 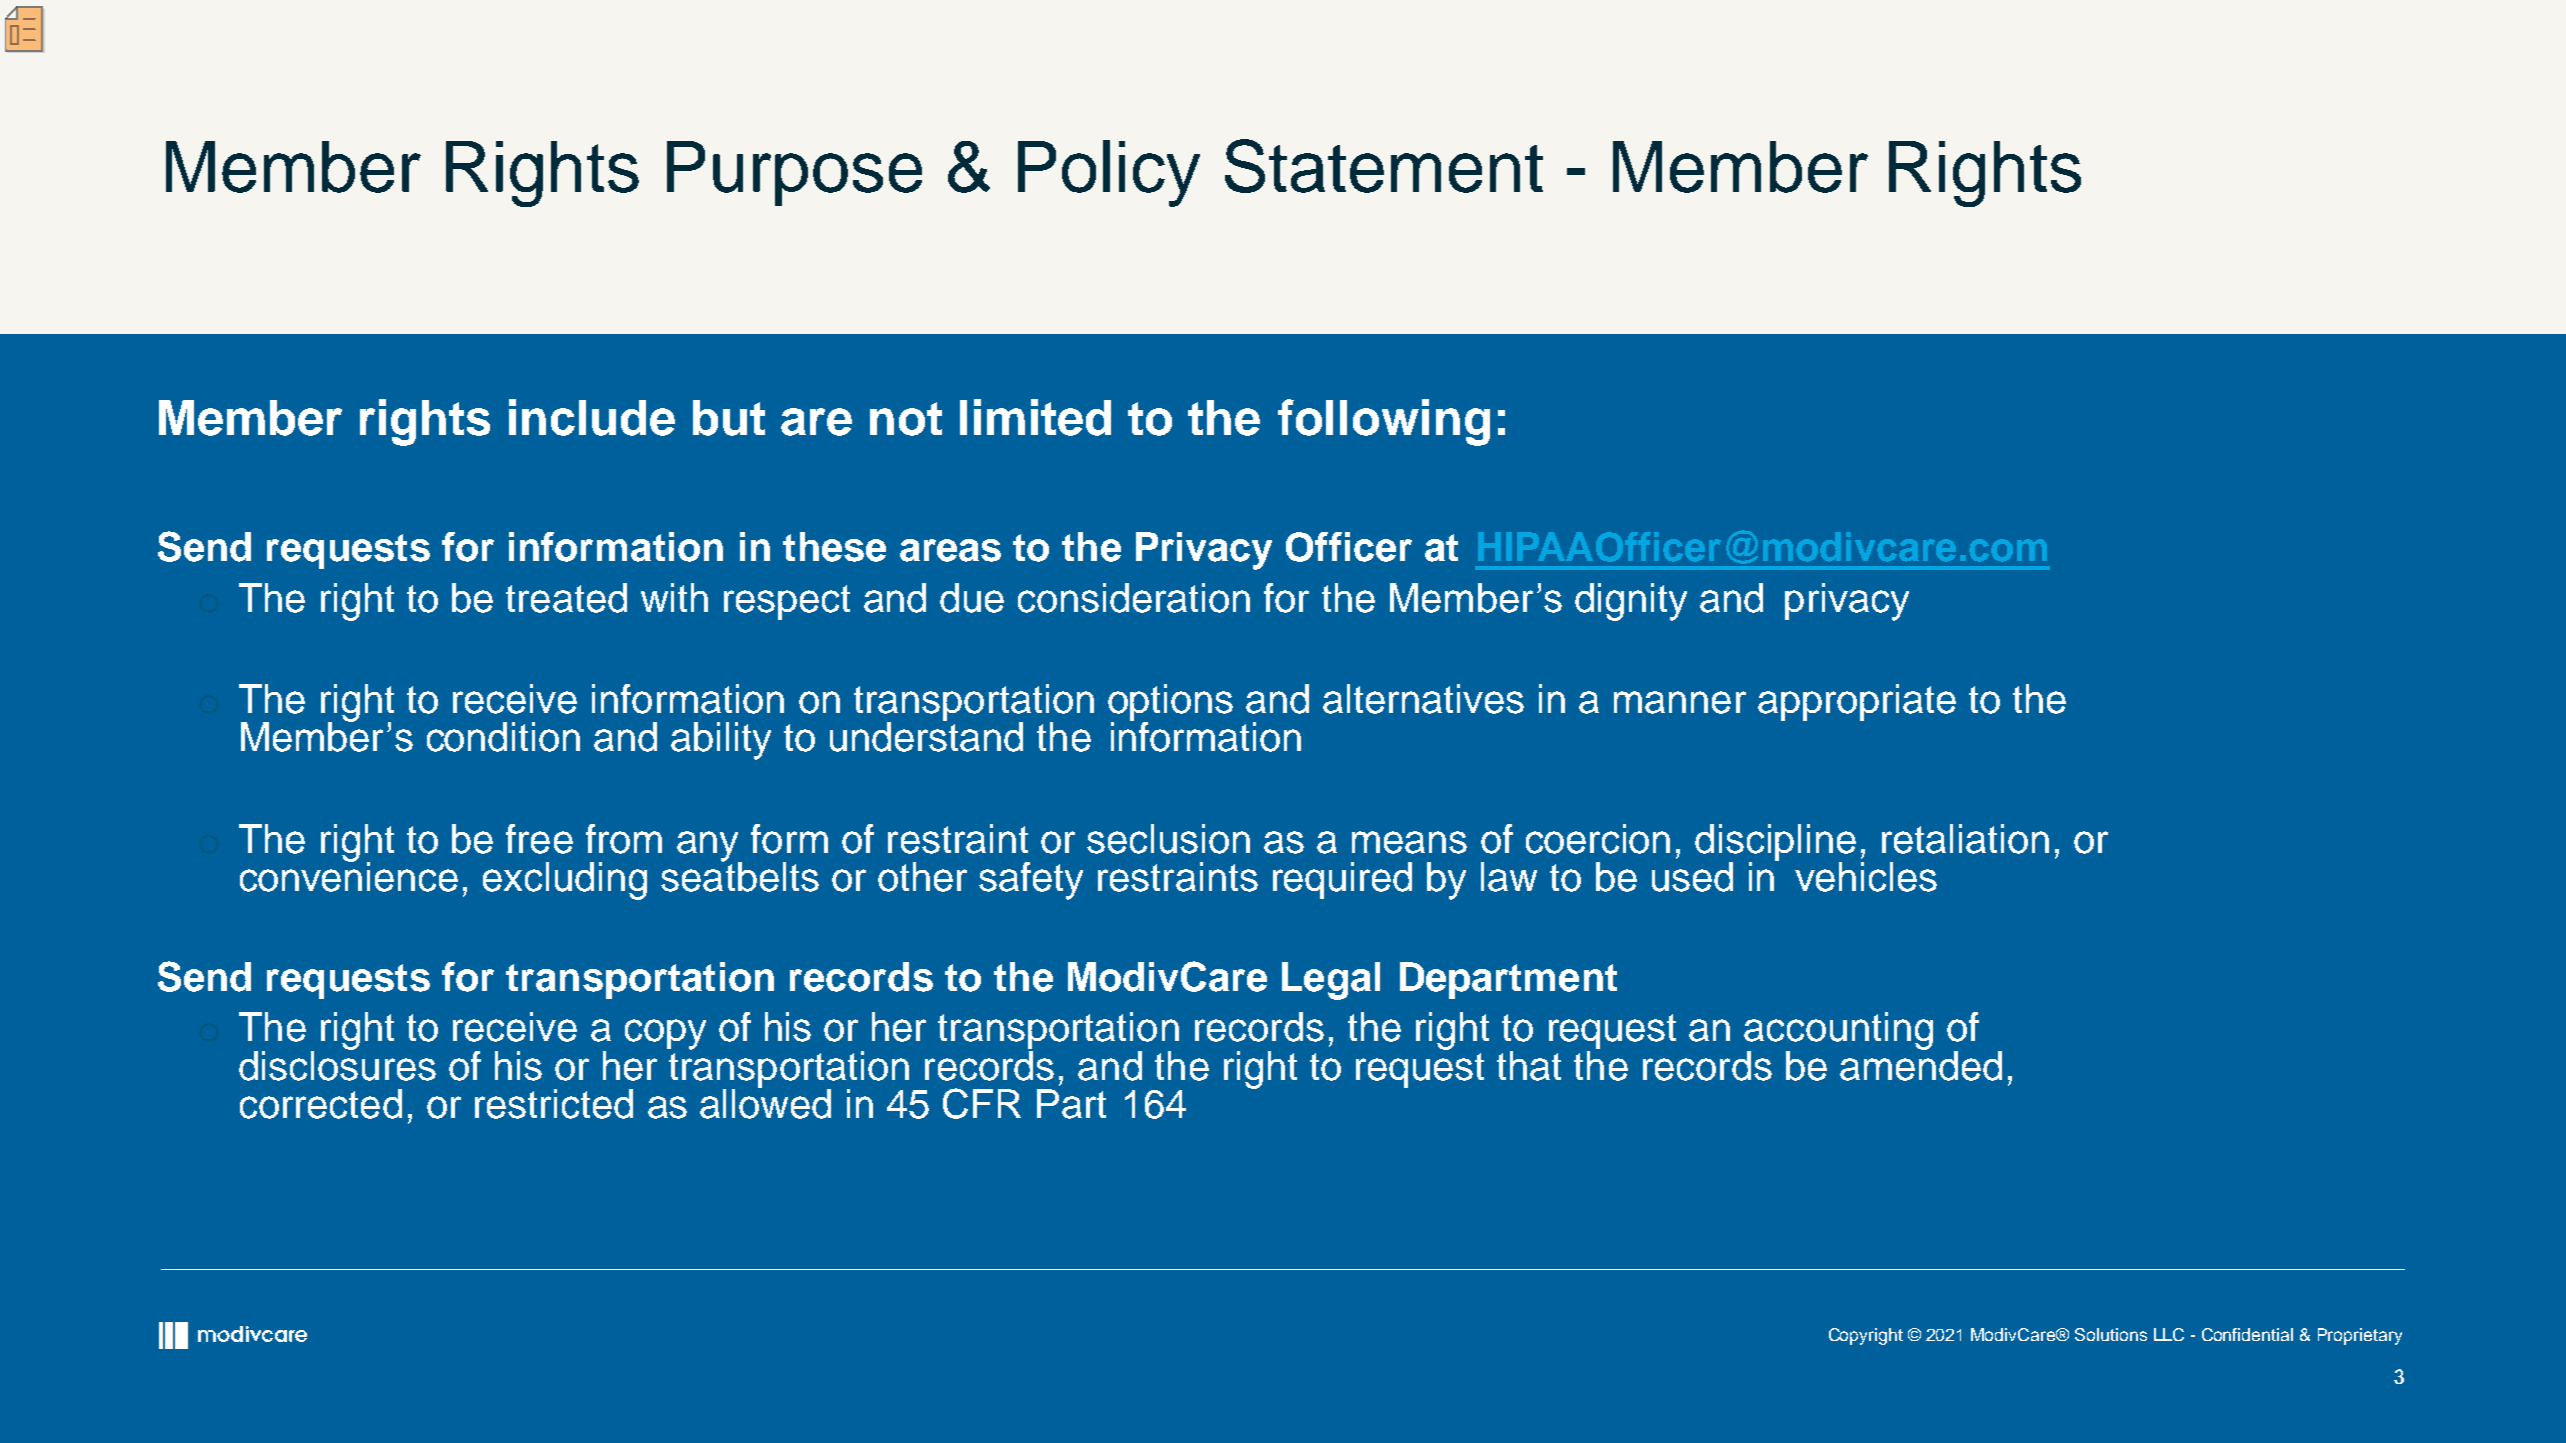 I want to click on CFR, so click(x=982, y=1103).
